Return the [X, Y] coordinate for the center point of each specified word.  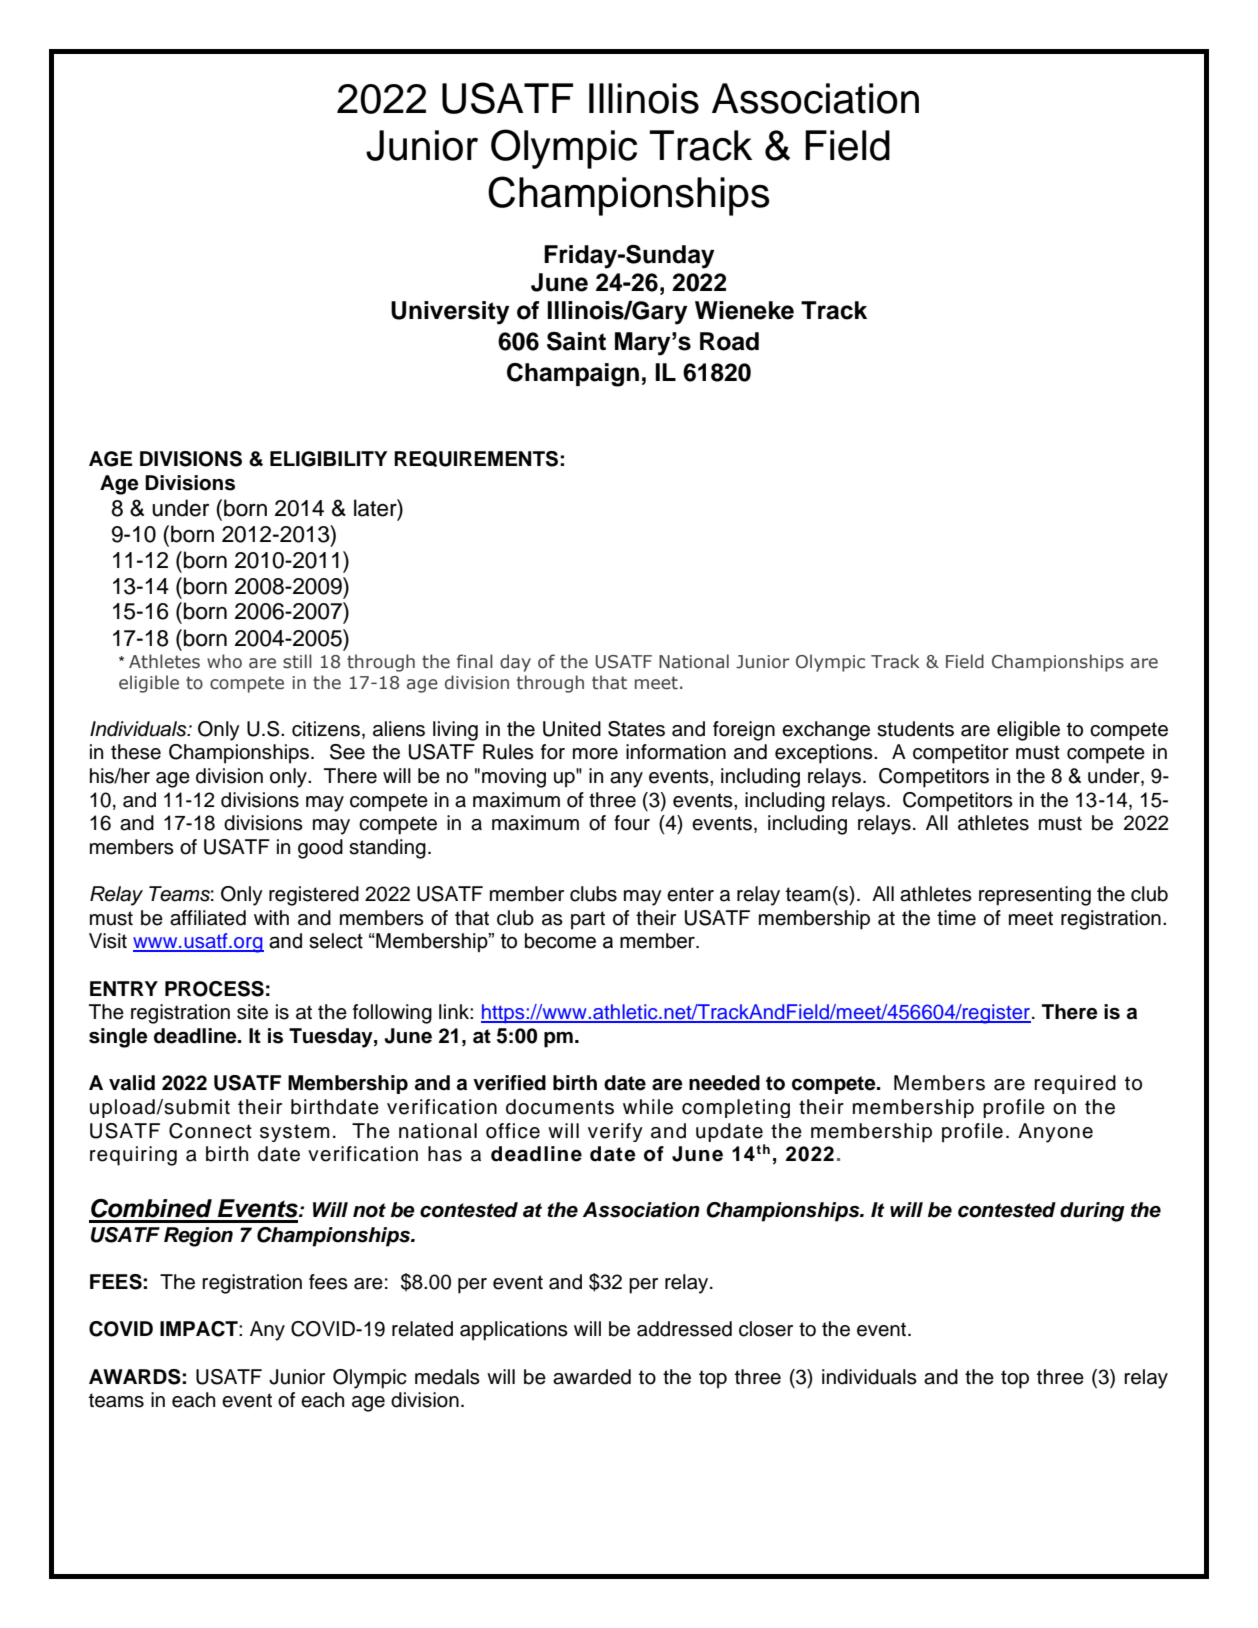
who [224, 661]
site [252, 1012]
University [450, 313]
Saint [576, 341]
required [1075, 1084]
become [560, 941]
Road [729, 341]
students [915, 729]
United [572, 729]
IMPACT [200, 1329]
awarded [592, 1377]
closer [766, 1329]
